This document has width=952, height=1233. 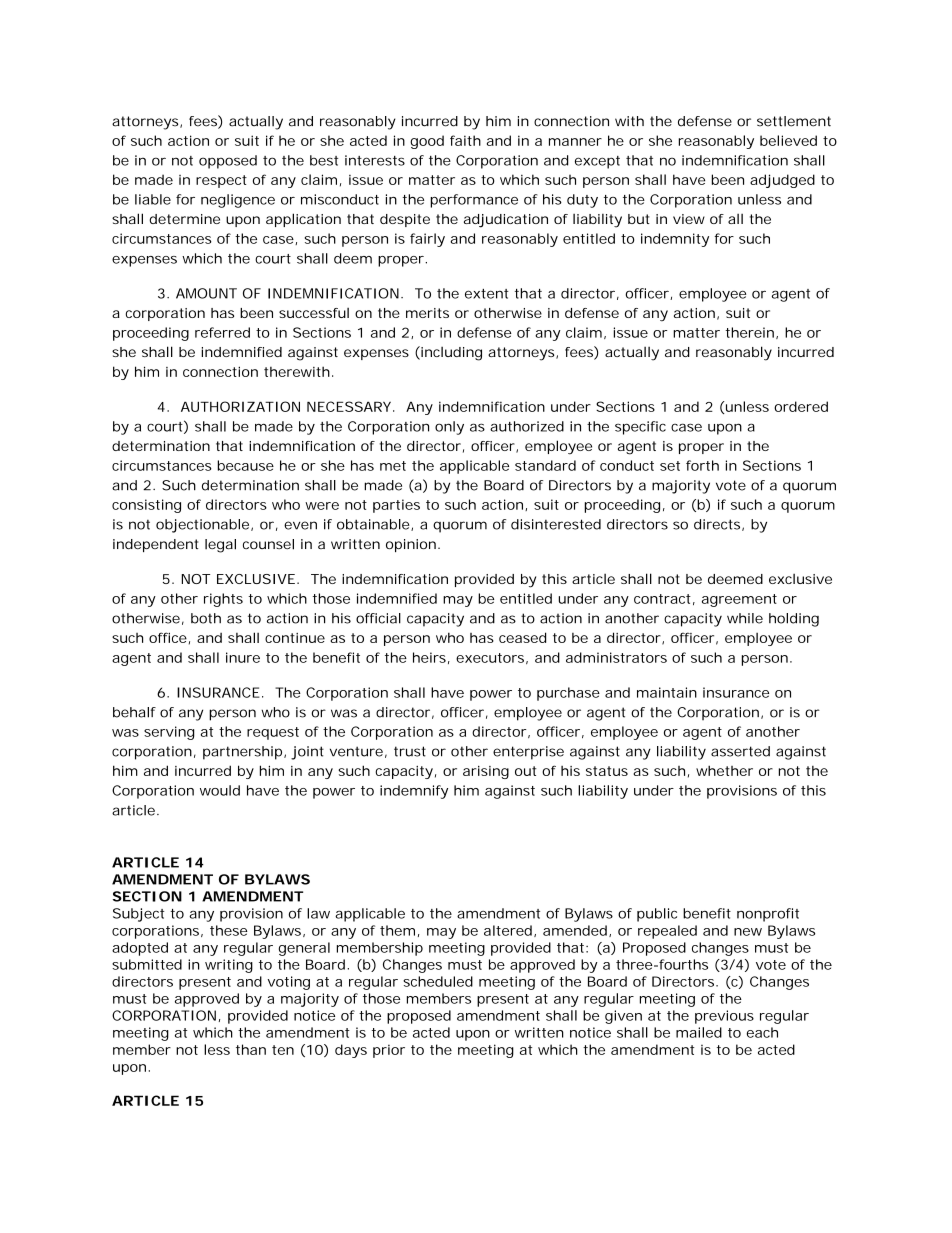 What do you see at coordinates (220, 790) in the document?
I see `would` at bounding box center [220, 790].
